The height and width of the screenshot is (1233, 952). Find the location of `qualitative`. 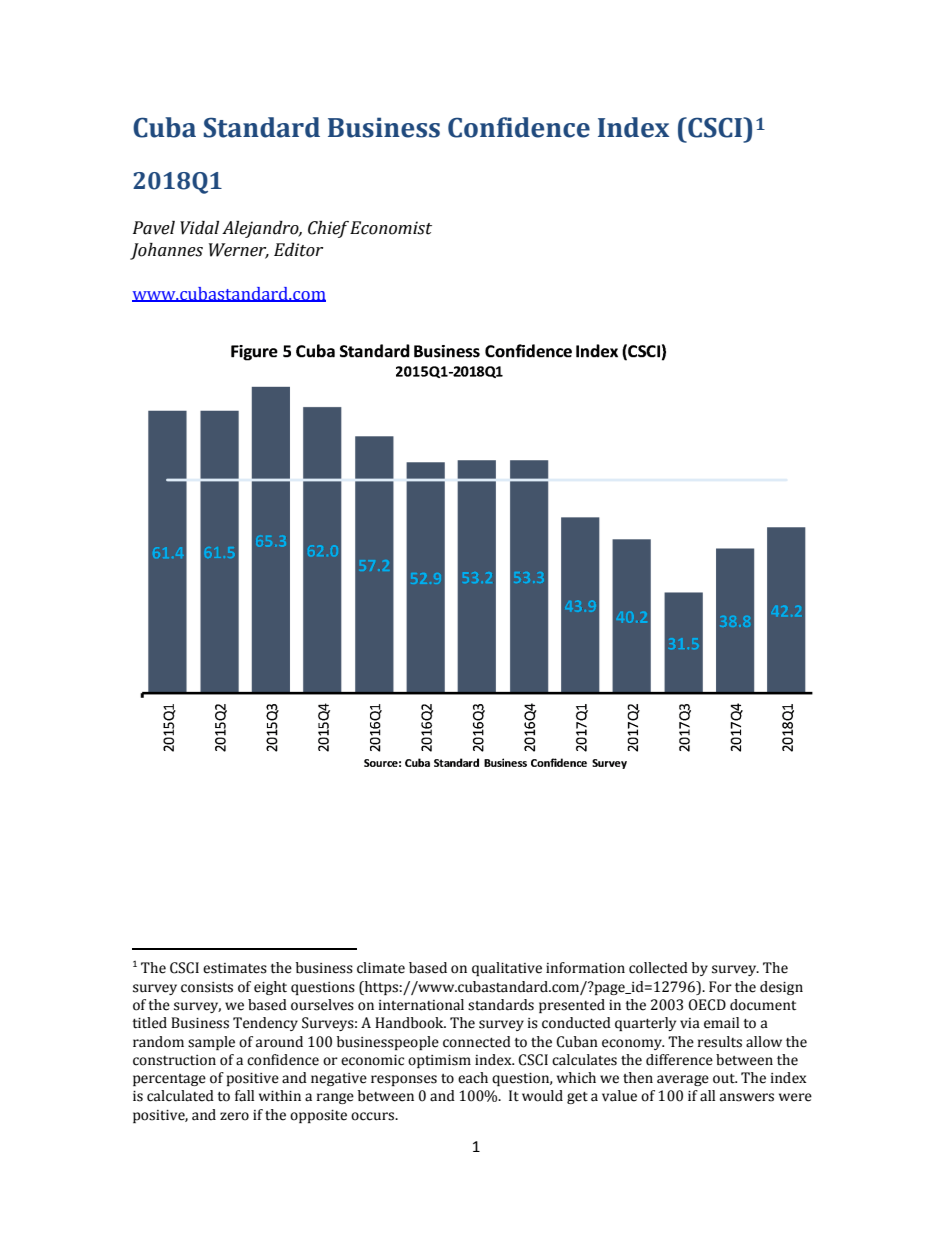

qualitative is located at coordinates (507, 969).
